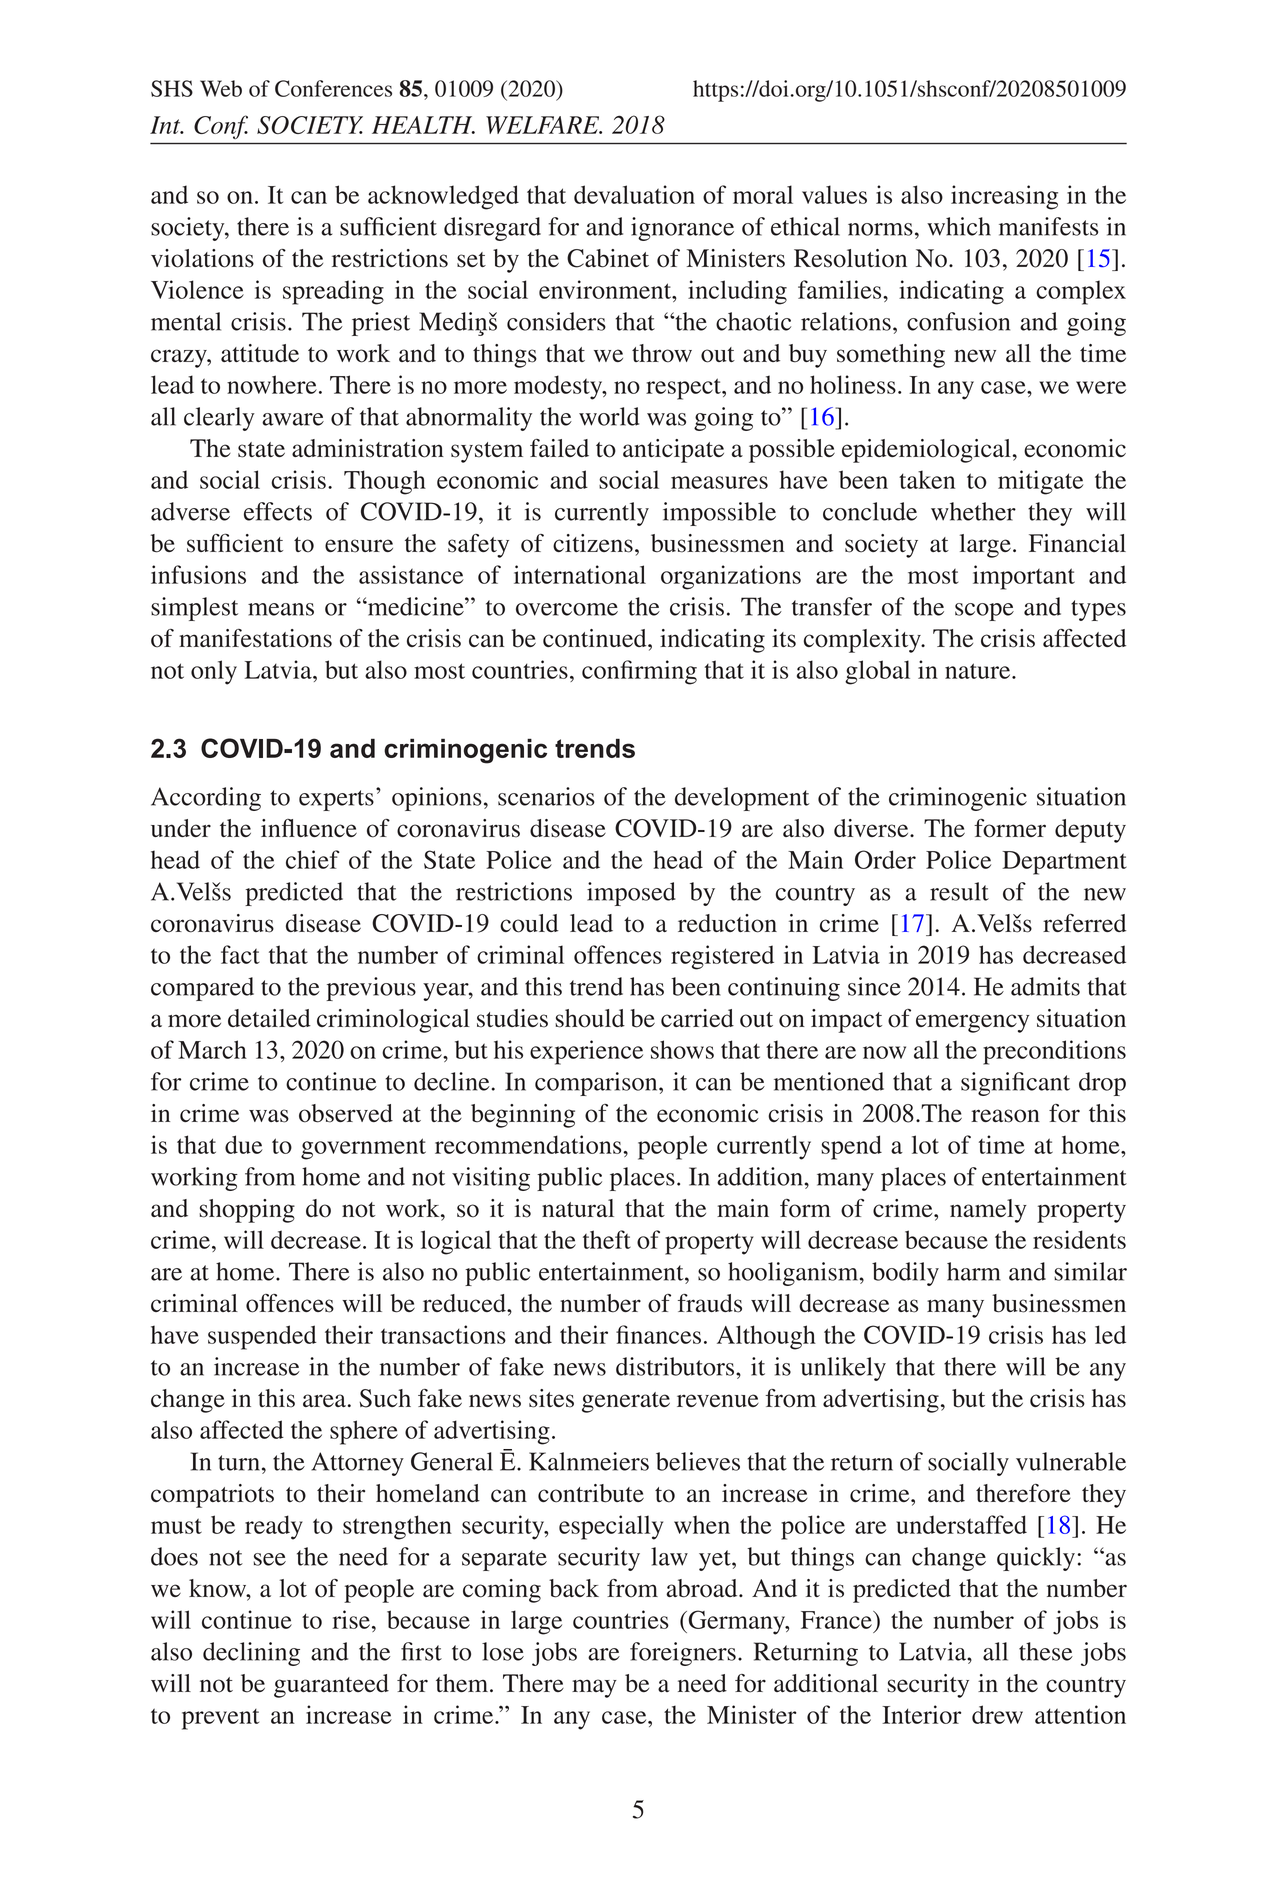  What do you see at coordinates (313, 859) in the image?
I see `chief` at bounding box center [313, 859].
